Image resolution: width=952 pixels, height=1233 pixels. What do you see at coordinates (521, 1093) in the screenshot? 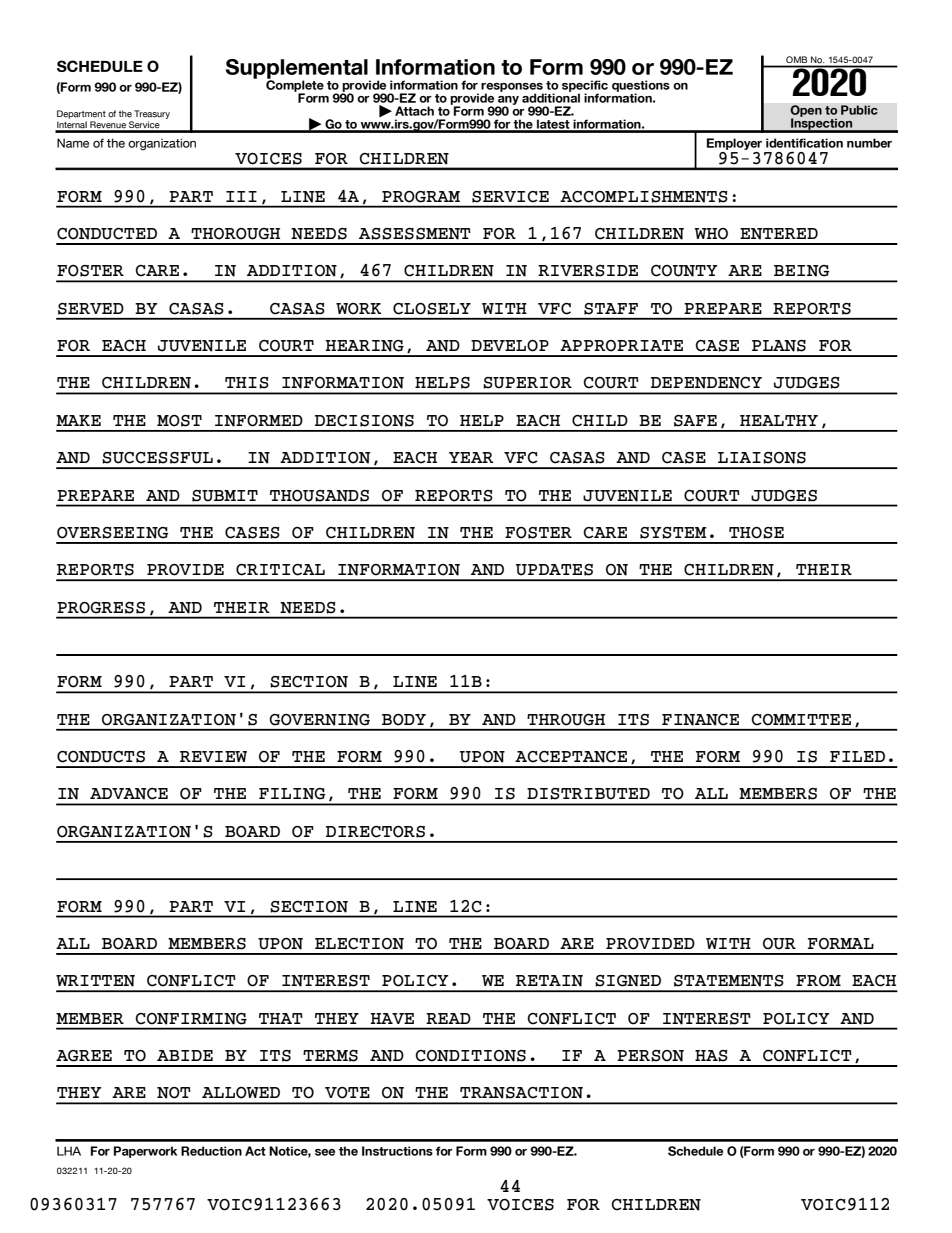
I see `TRANSACTION` at bounding box center [521, 1093].
